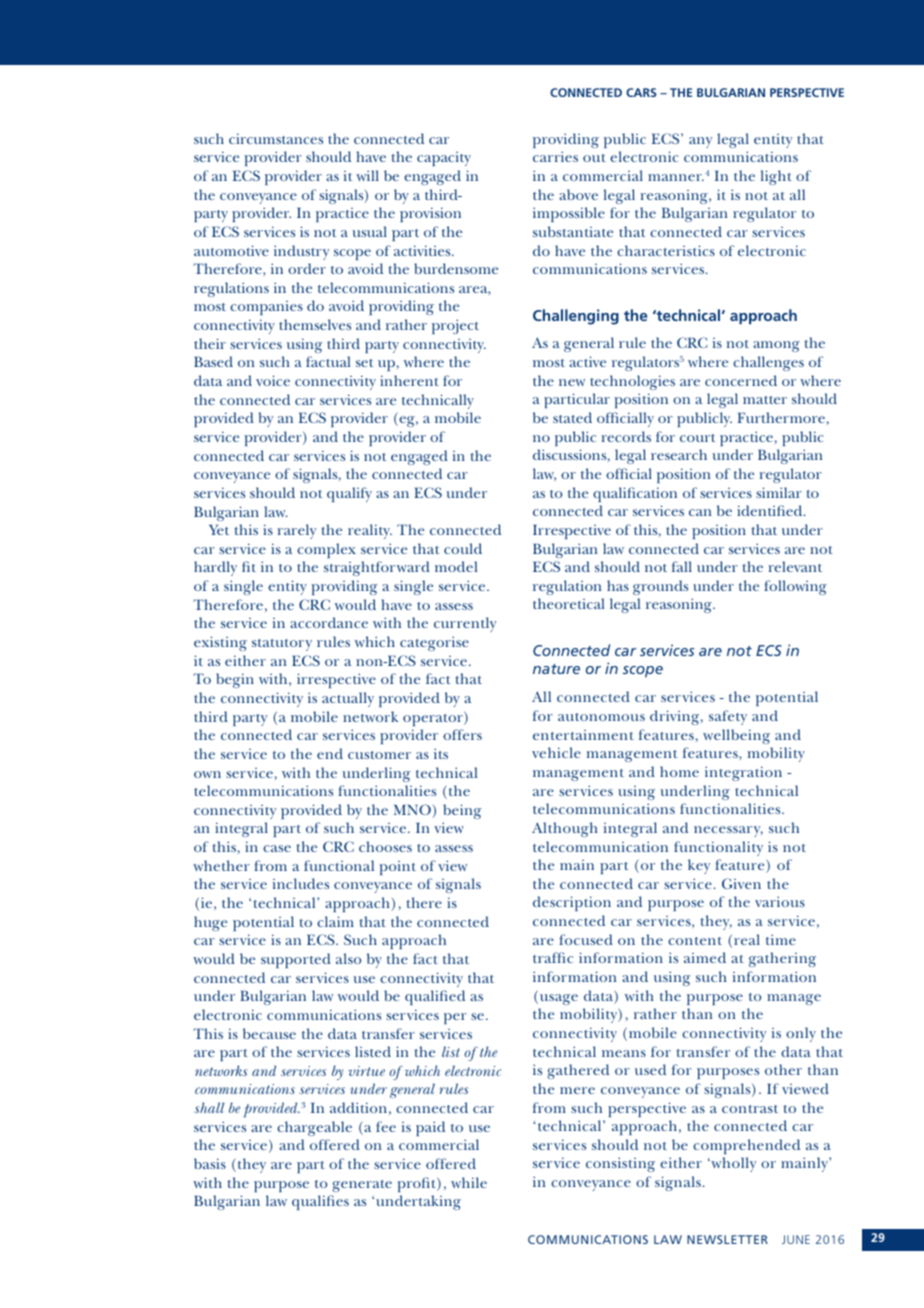 The image size is (924, 1308). What do you see at coordinates (728, 717) in the screenshot?
I see `safety` at bounding box center [728, 717].
